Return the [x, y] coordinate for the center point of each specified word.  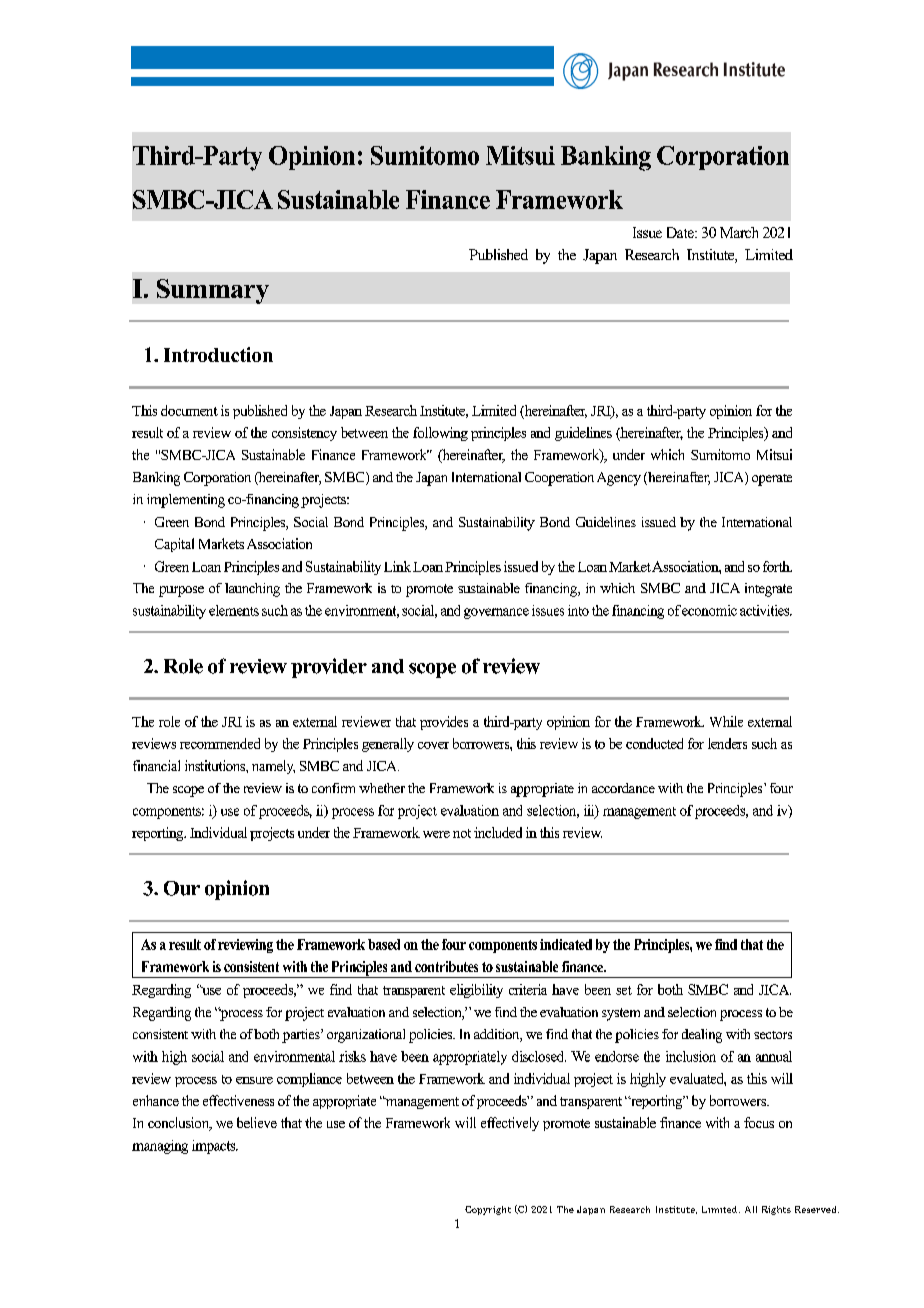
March [739, 232]
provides [444, 723]
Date [681, 232]
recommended [220, 743]
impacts [215, 1147]
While [726, 721]
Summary [213, 291]
